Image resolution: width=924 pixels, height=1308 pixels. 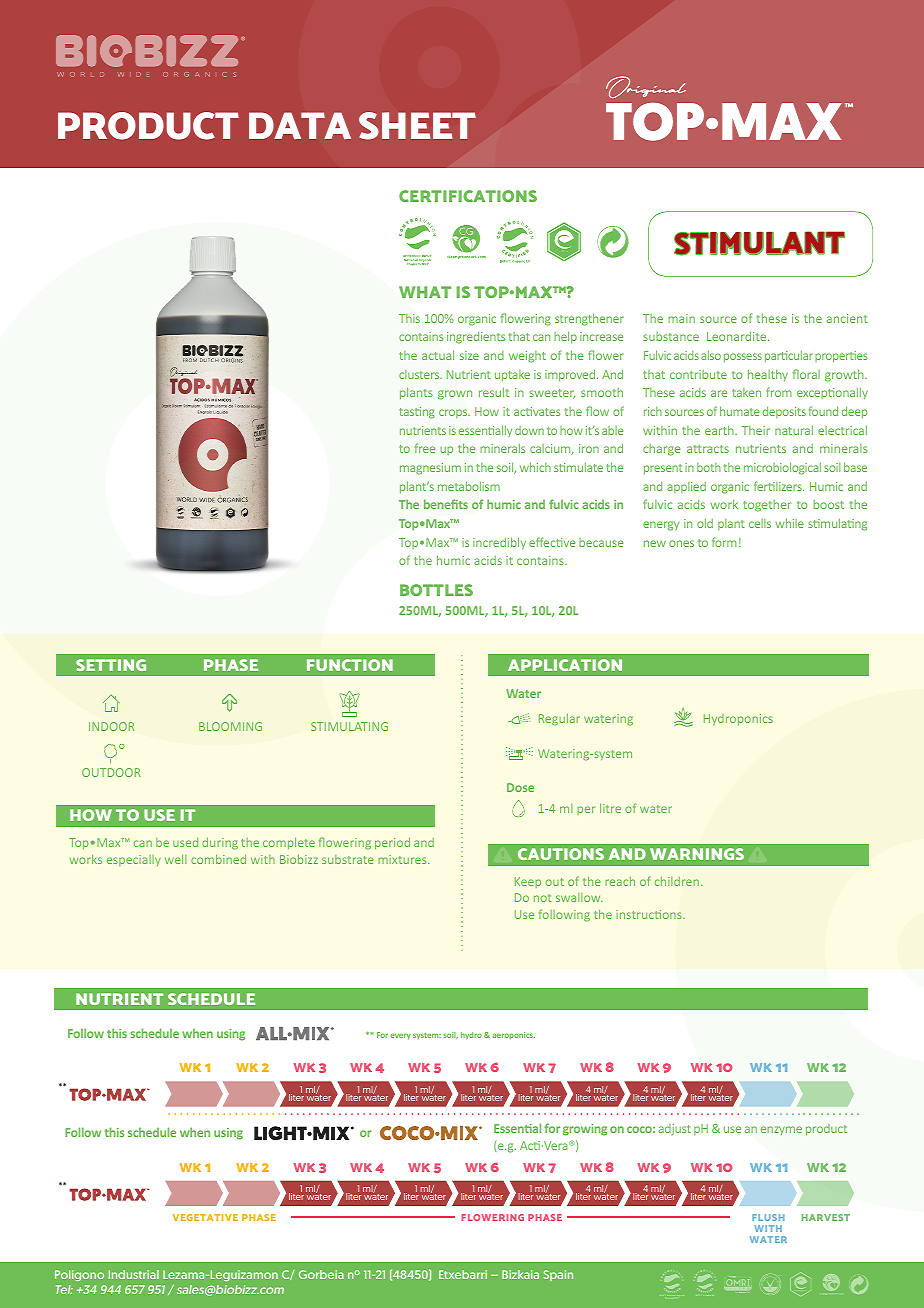 I want to click on SETTING, so click(x=111, y=665).
